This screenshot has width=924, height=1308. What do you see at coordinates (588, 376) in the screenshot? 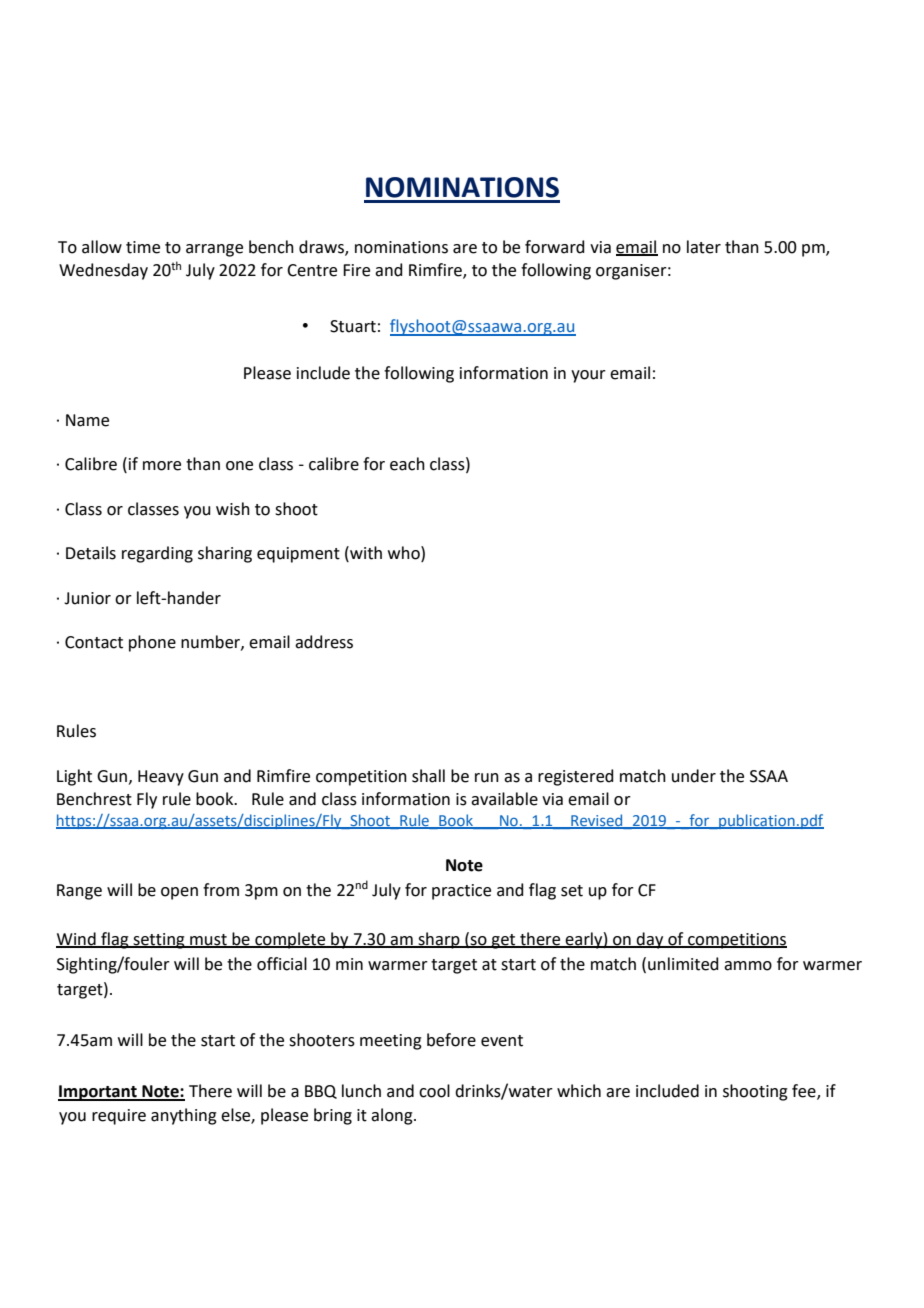
I see `your` at bounding box center [588, 376].
